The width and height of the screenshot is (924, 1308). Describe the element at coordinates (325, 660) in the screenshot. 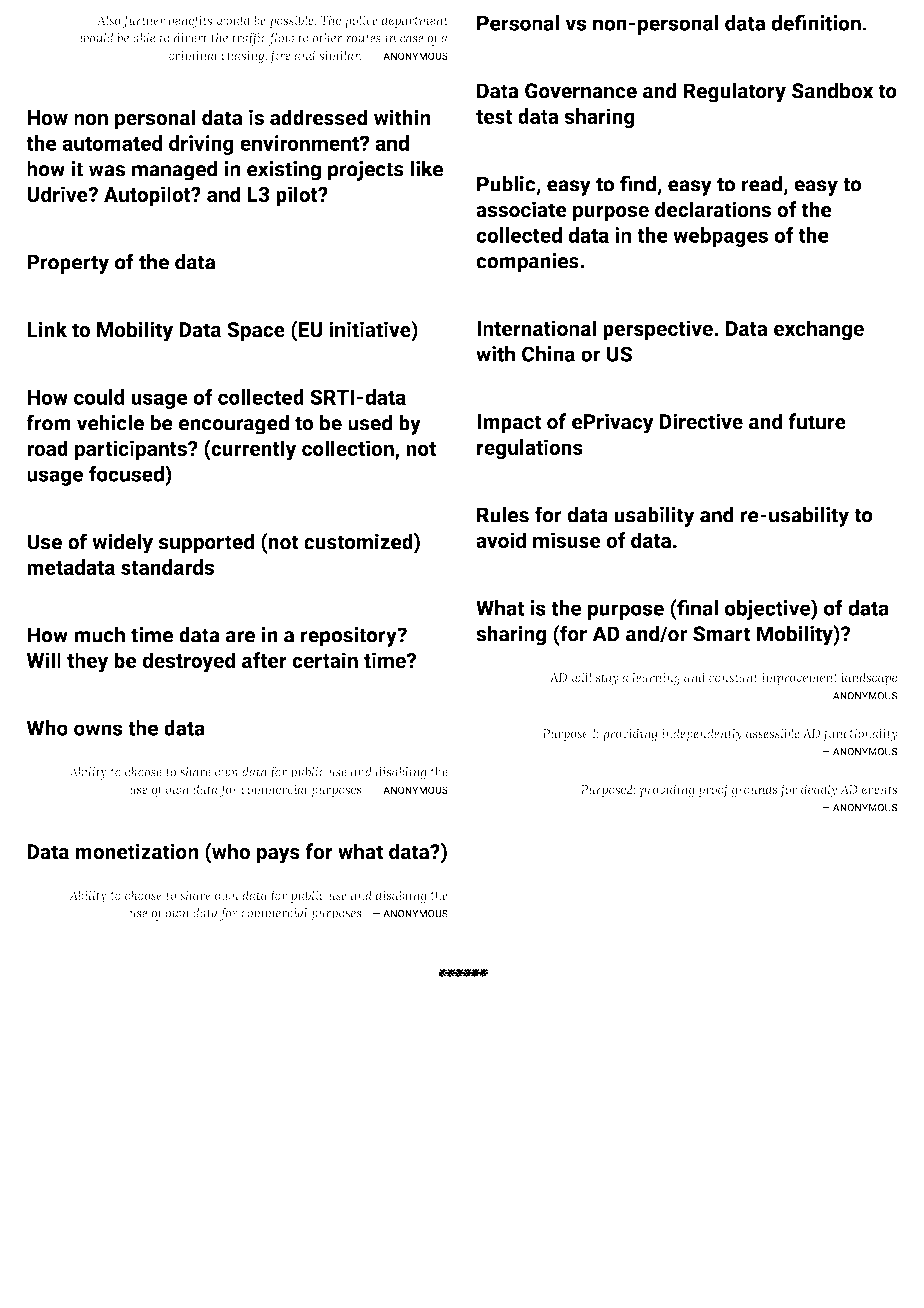

I see `certain` at that location.
